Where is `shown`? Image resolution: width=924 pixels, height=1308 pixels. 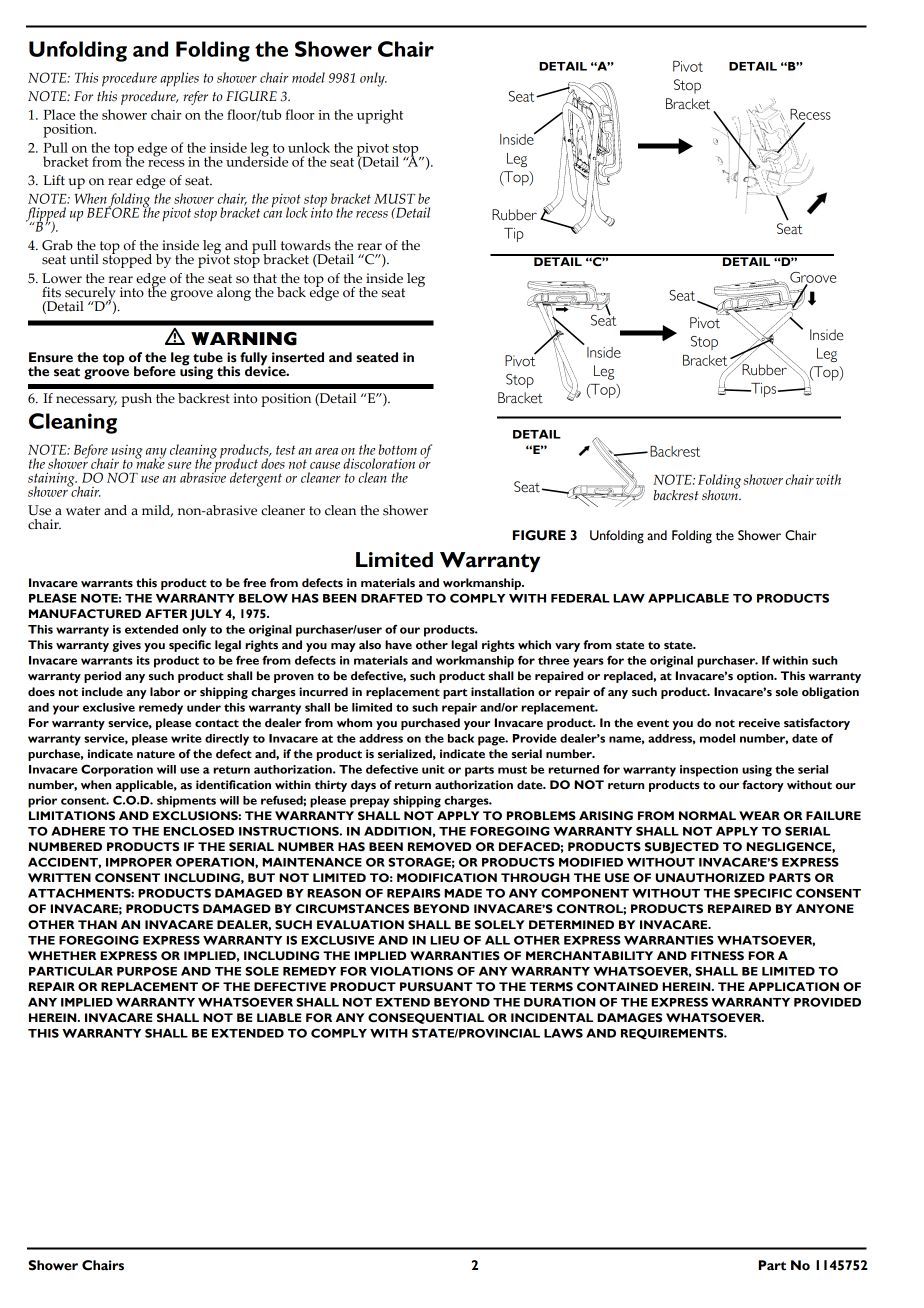 shown is located at coordinates (721, 494).
